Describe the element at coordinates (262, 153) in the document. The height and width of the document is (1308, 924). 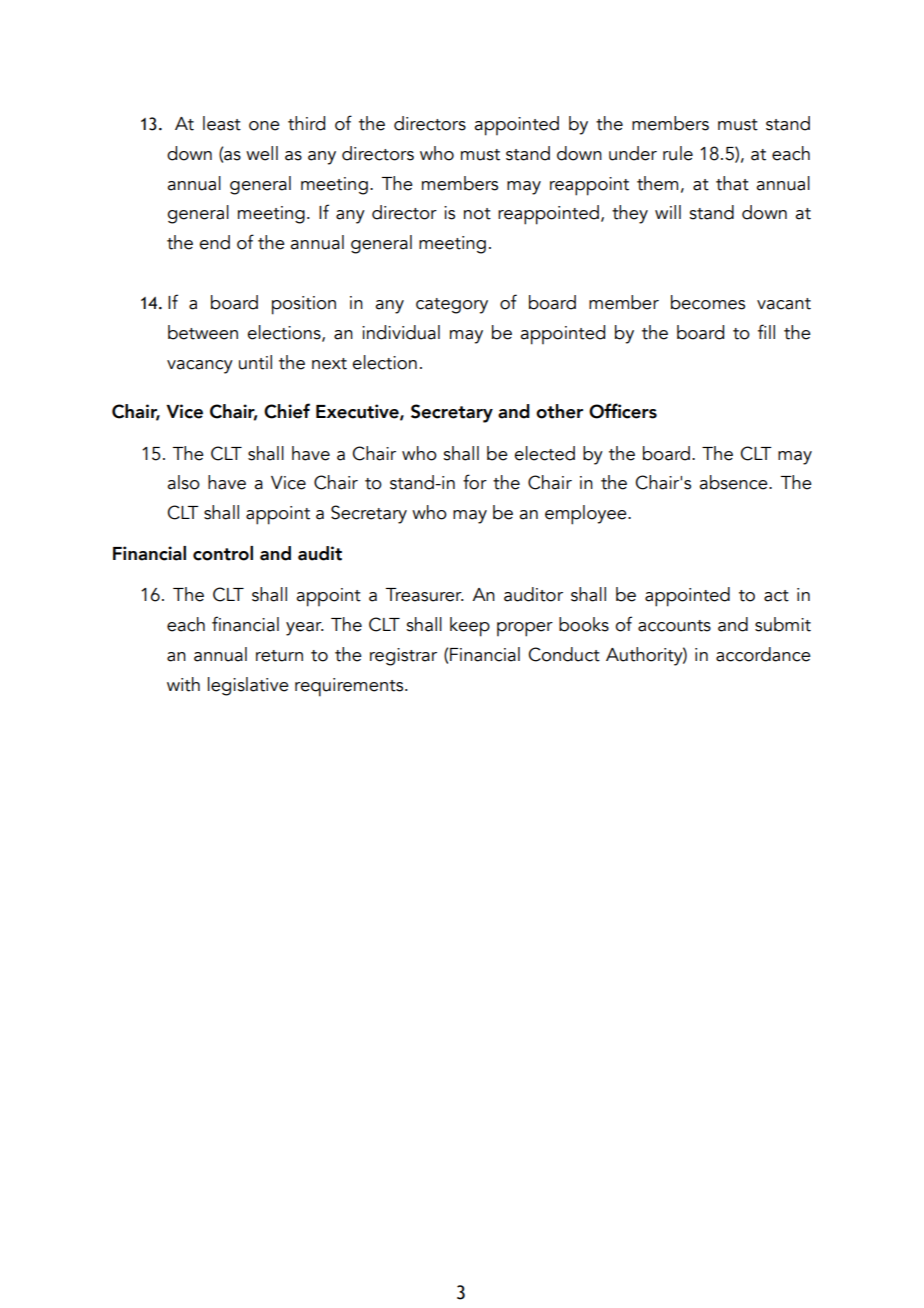
I see `well` at that location.
